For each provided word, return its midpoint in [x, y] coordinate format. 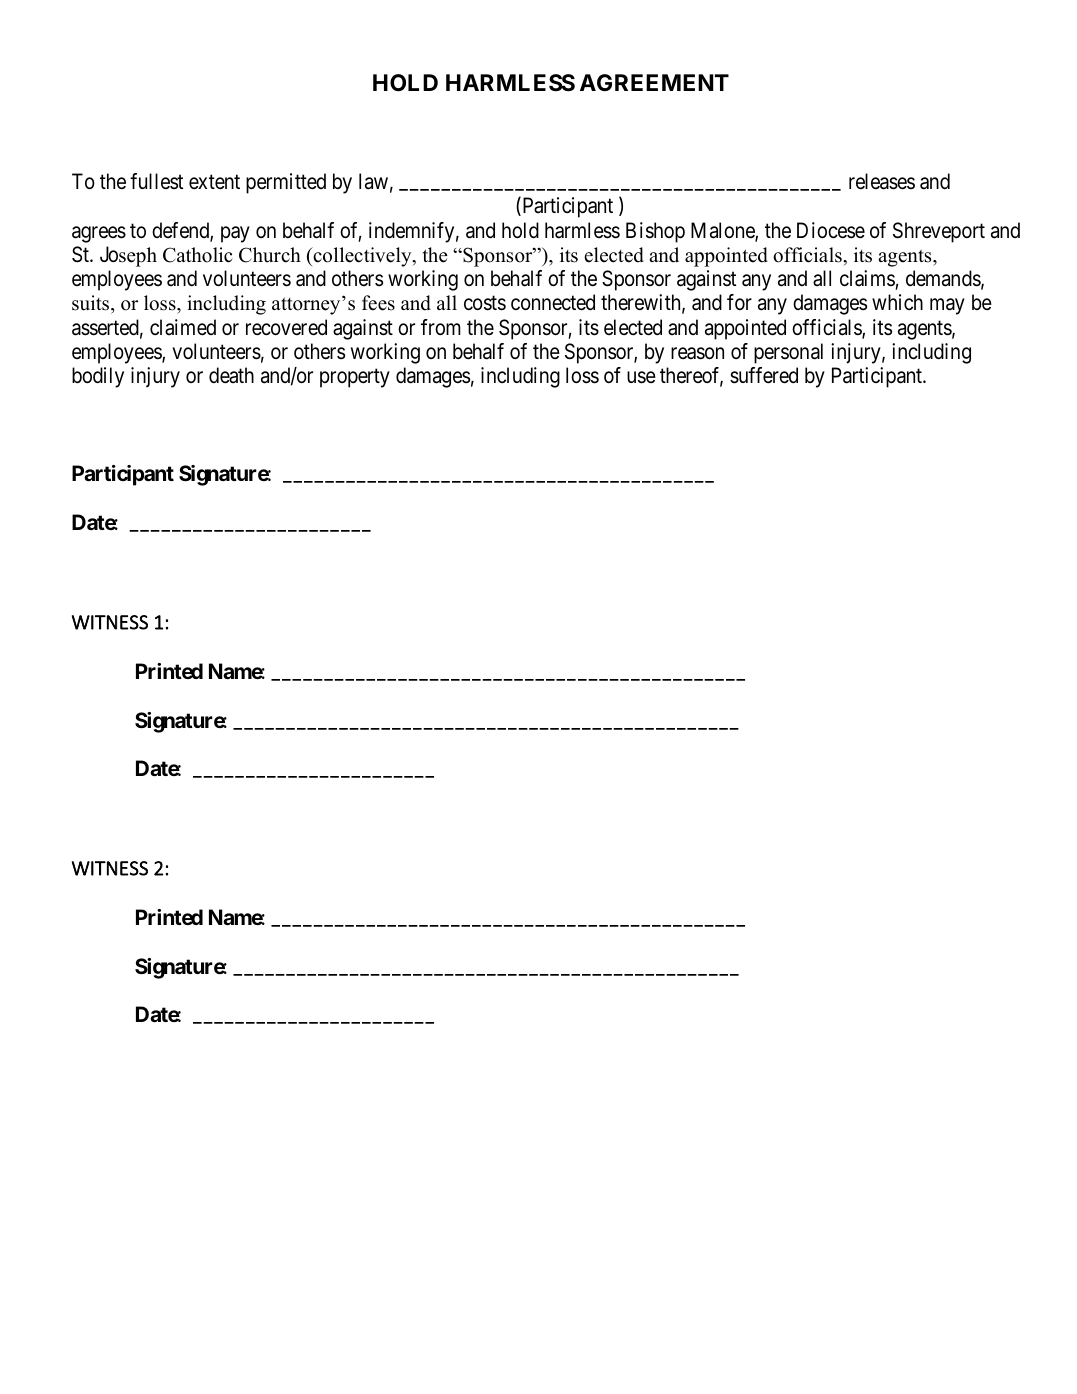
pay [235, 234]
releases [882, 181]
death [231, 375]
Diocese [831, 230]
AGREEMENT [654, 82]
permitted [286, 183]
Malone [723, 231]
